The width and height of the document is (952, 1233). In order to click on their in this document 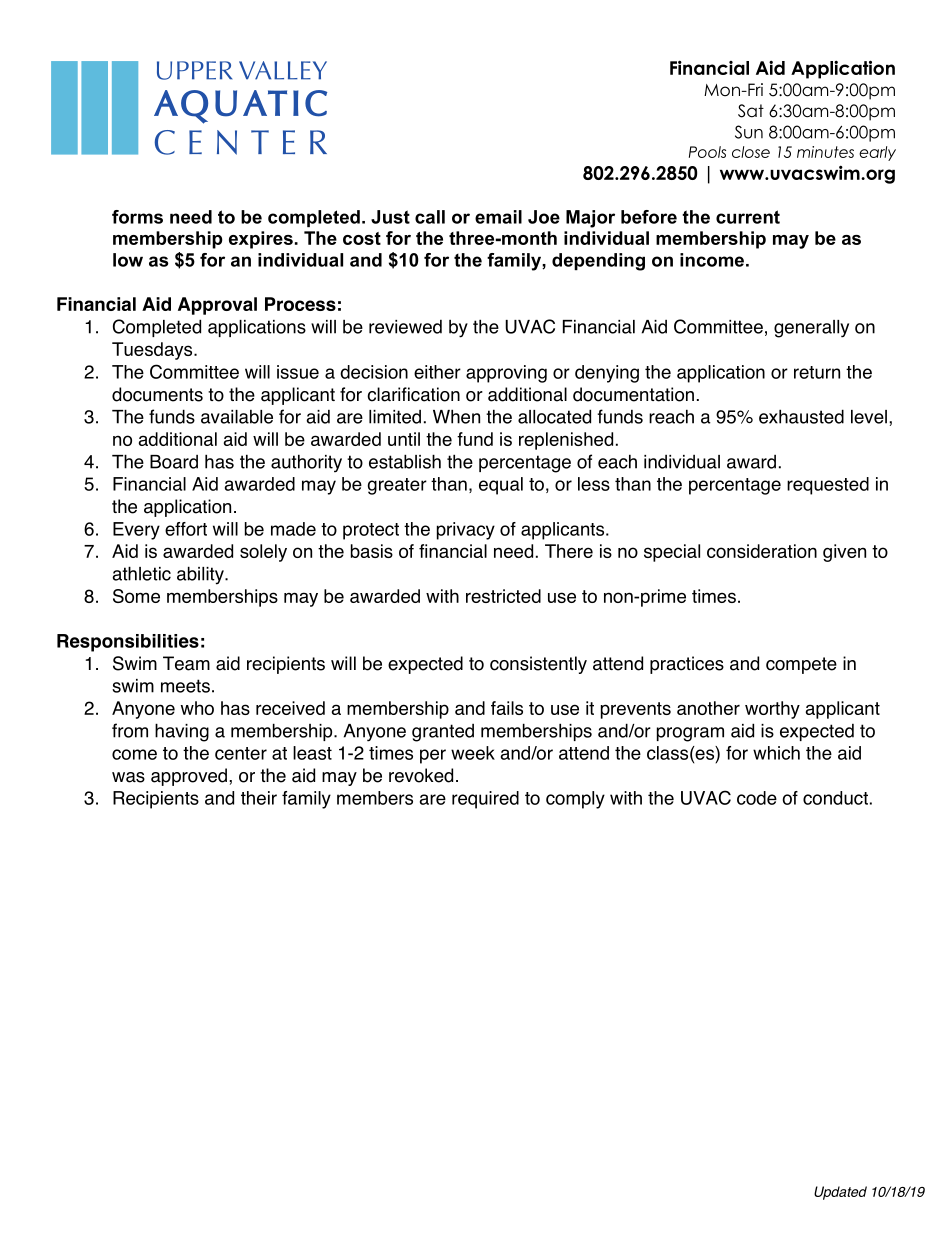, I will do `click(259, 798)`.
